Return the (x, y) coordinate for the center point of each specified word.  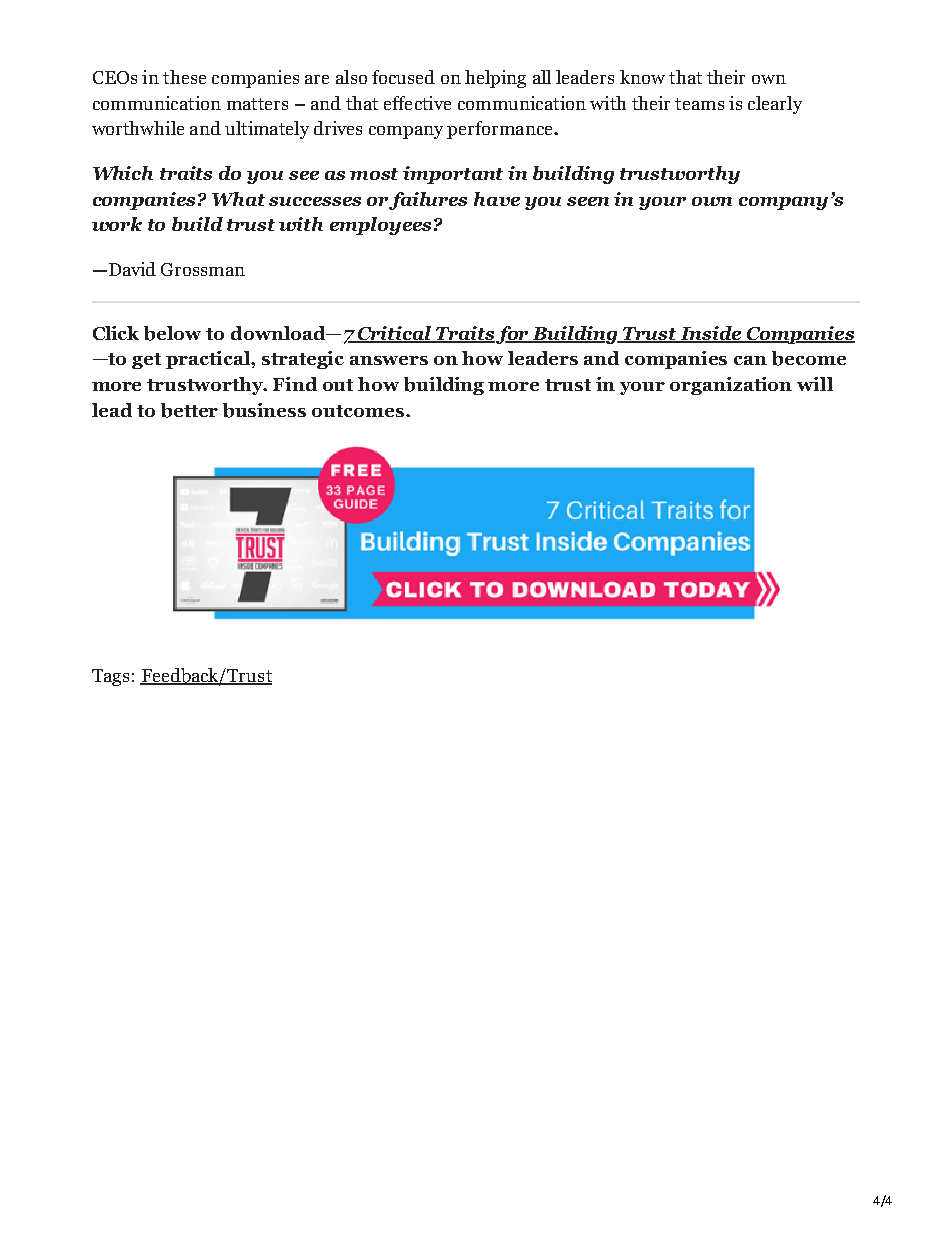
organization (731, 386)
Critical (395, 334)
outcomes (359, 411)
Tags (110, 677)
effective (417, 103)
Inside (711, 334)
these (184, 77)
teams (699, 104)
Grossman (203, 269)
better (189, 410)
